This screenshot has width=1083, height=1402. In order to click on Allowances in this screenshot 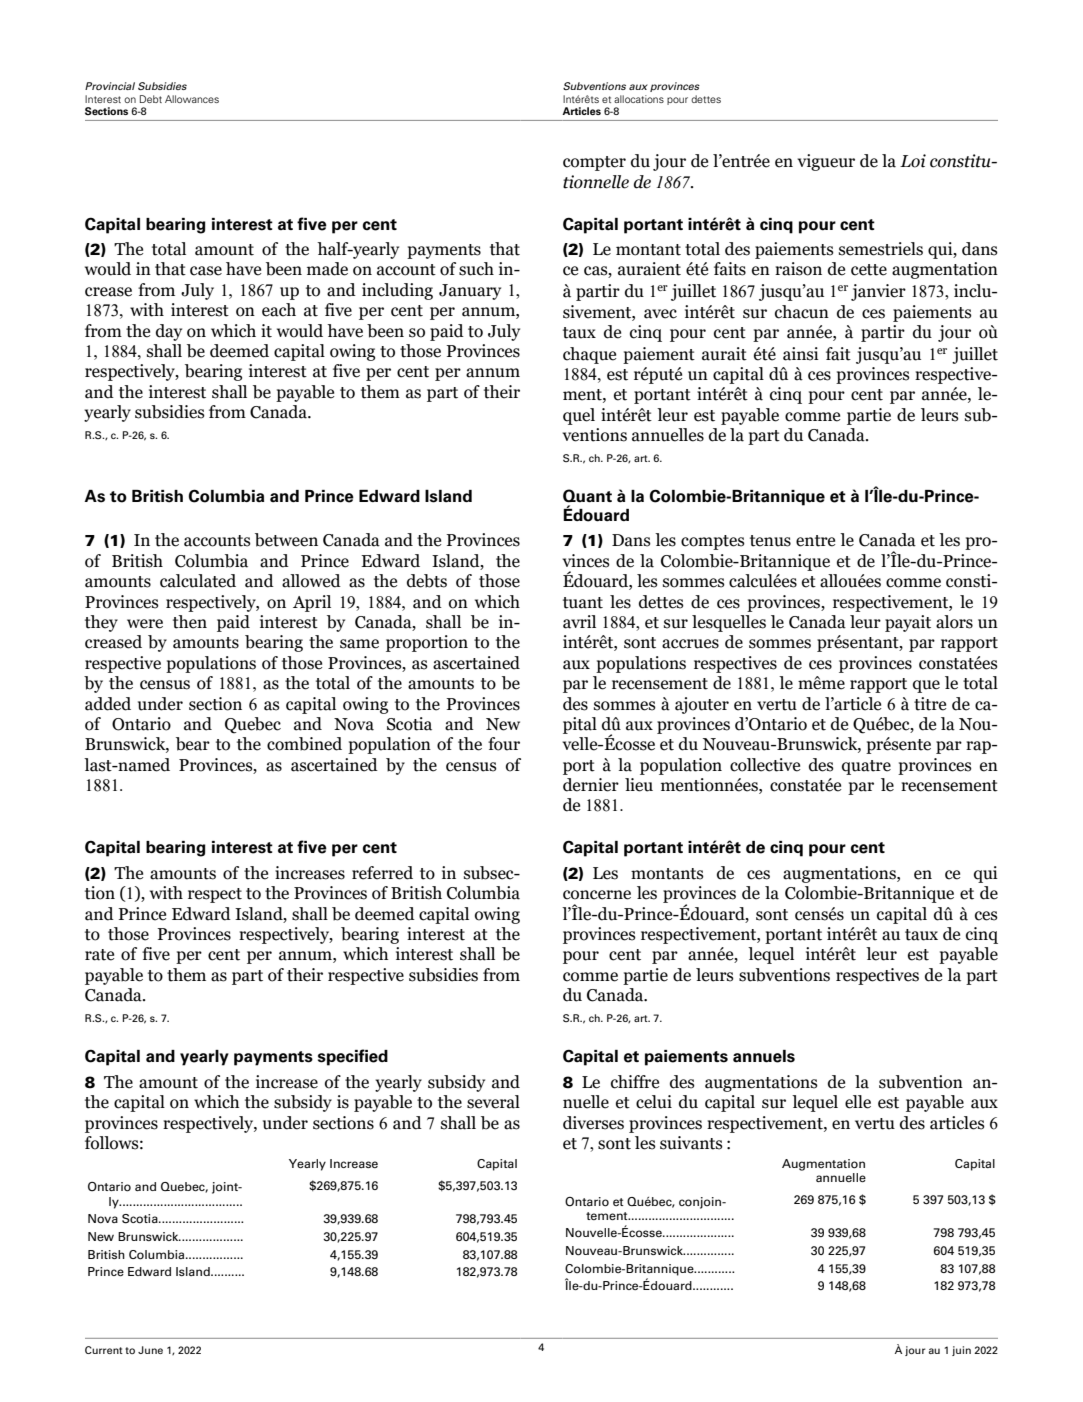, I will do `click(192, 99)`.
